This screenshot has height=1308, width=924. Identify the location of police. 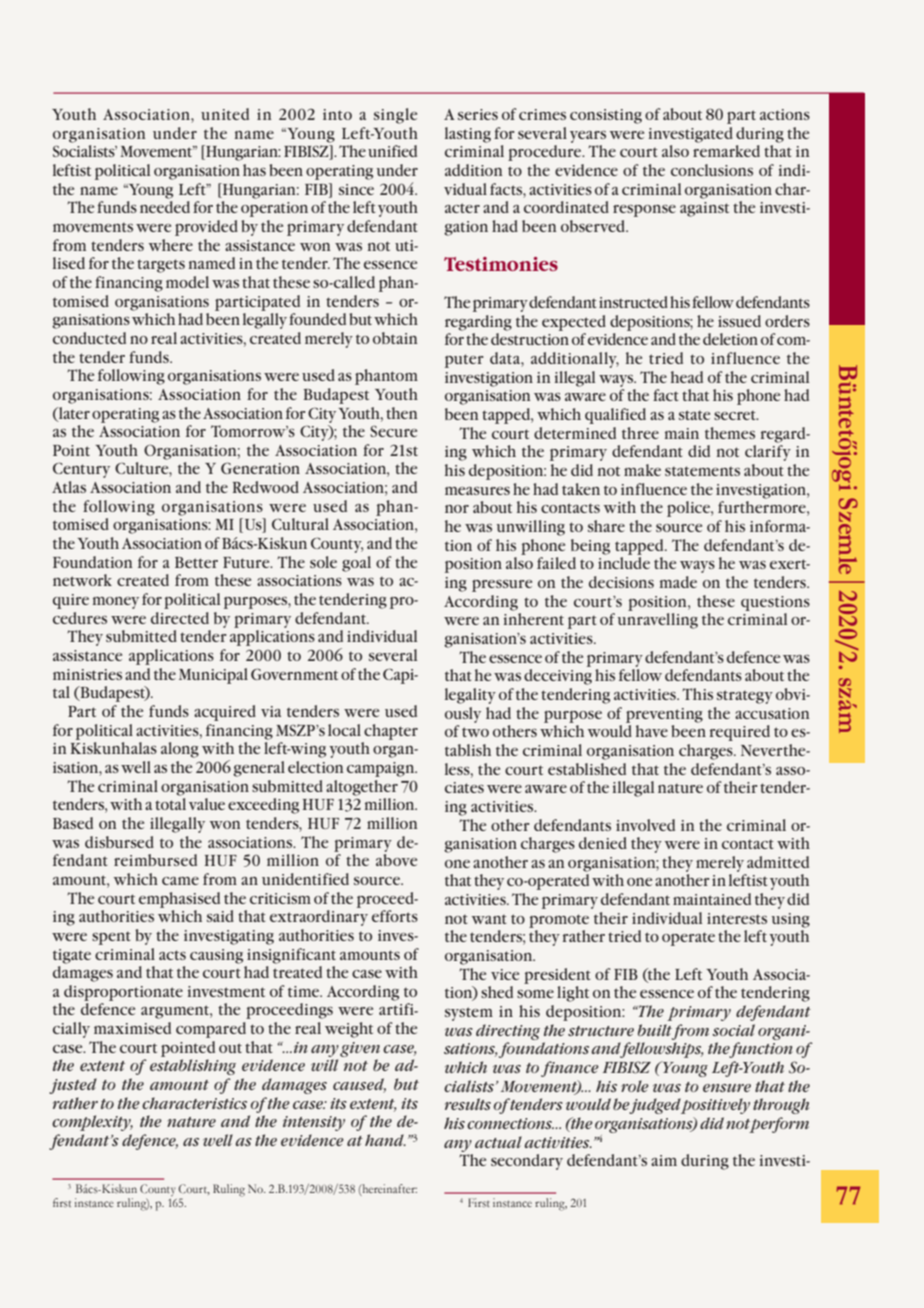
(689, 509).
